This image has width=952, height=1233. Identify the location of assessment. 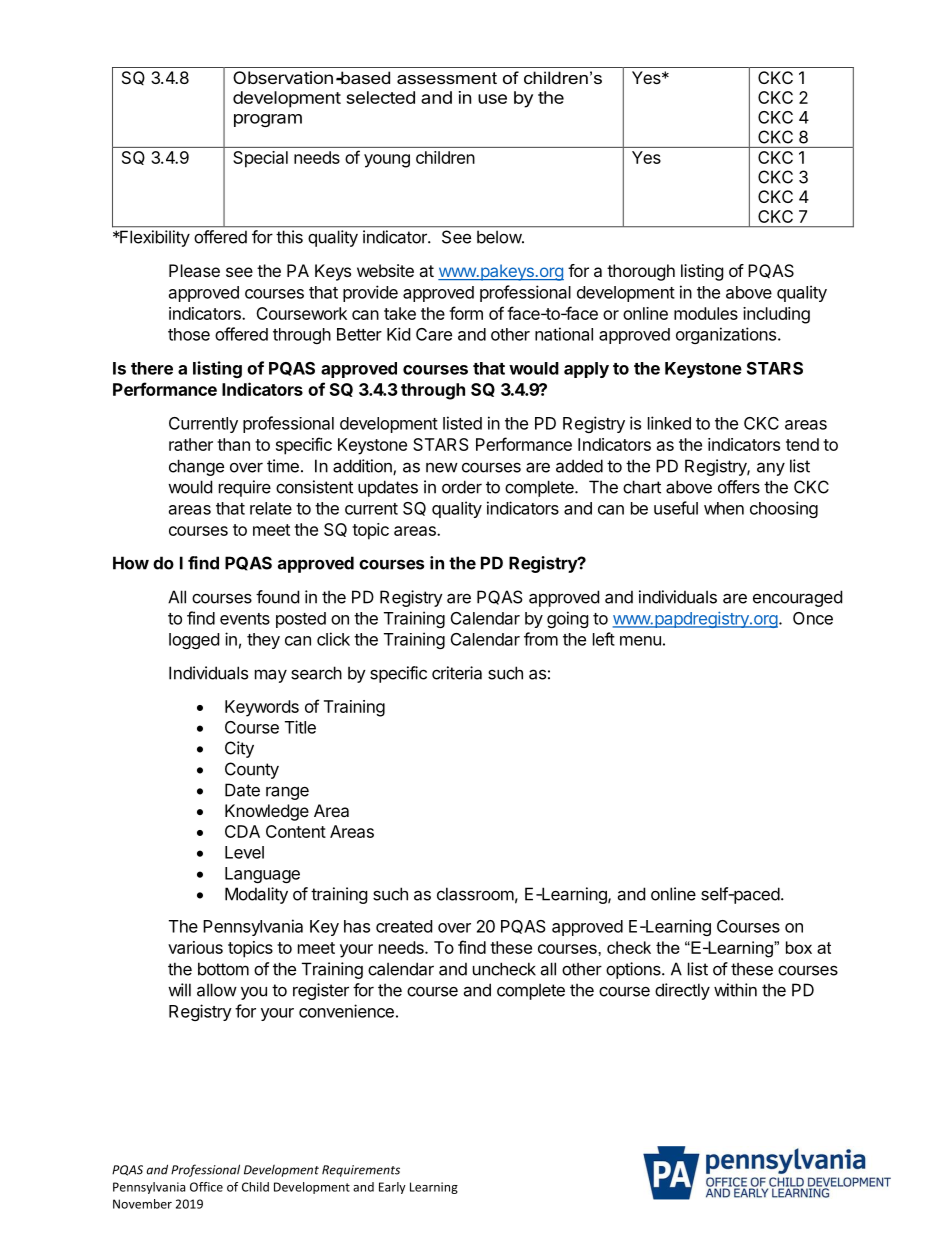
(447, 78).
